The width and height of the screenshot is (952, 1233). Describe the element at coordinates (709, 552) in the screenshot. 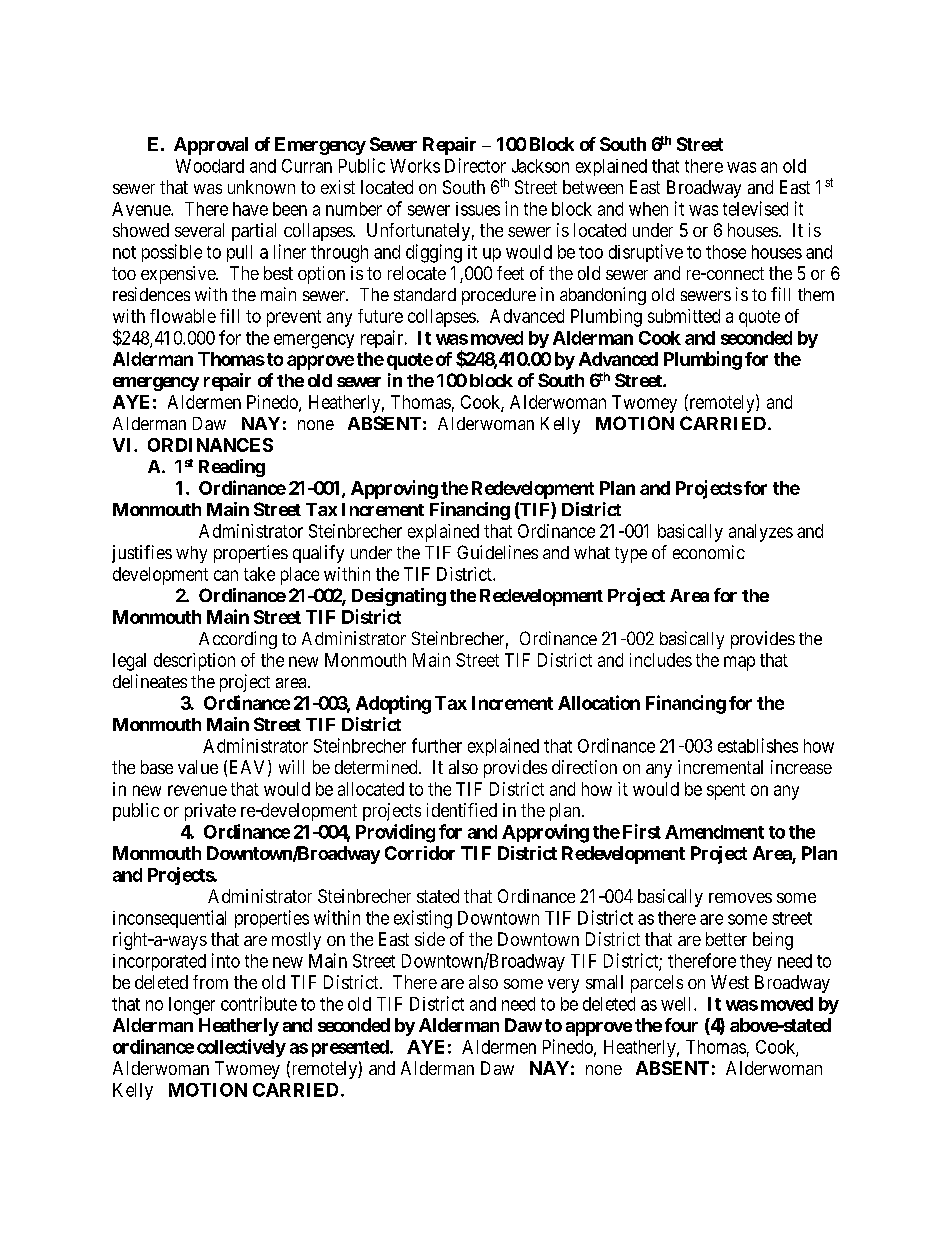

I see `economic` at that location.
